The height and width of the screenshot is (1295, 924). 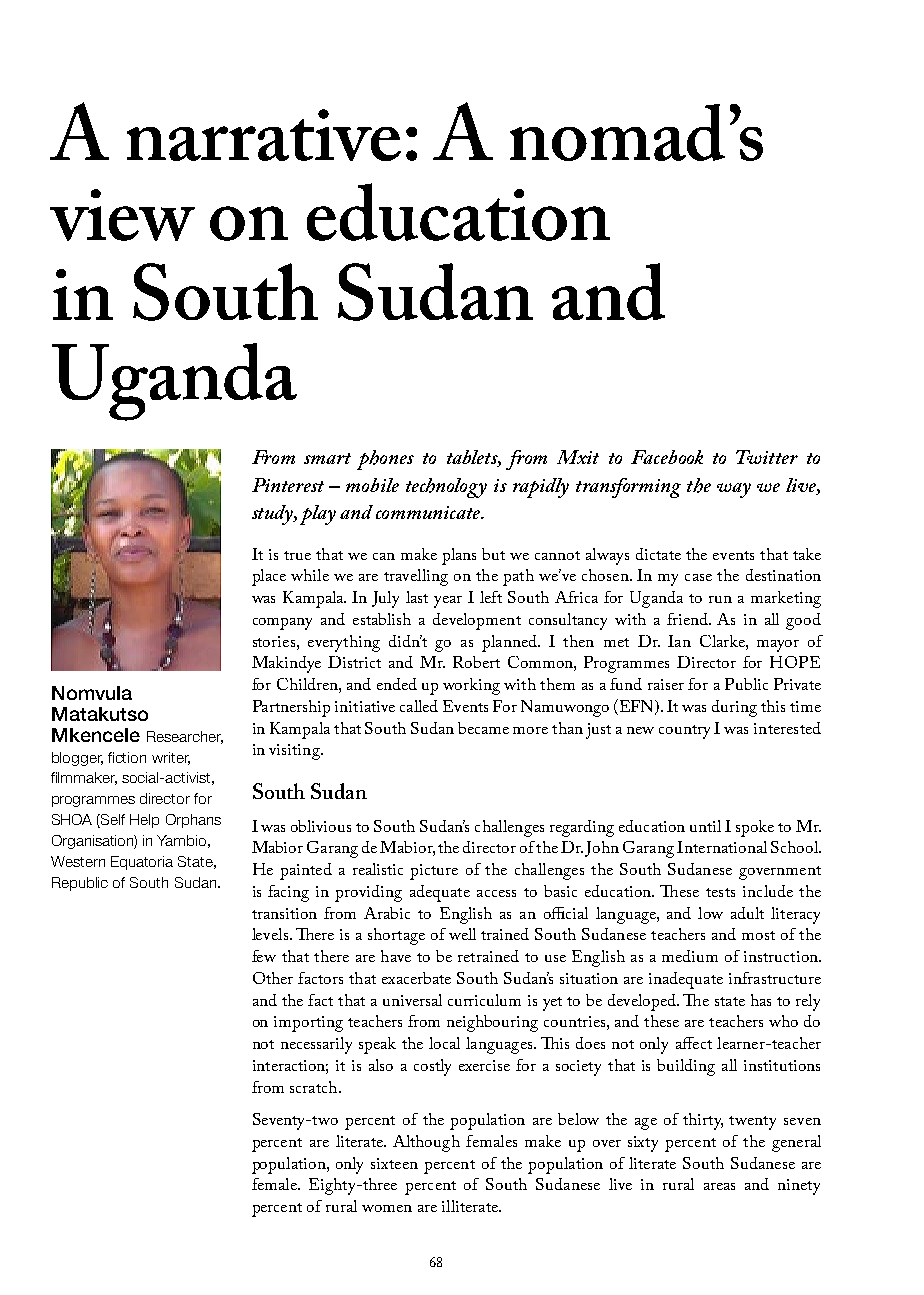 What do you see at coordinates (274, 515) in the screenshot?
I see `study` at bounding box center [274, 515].
